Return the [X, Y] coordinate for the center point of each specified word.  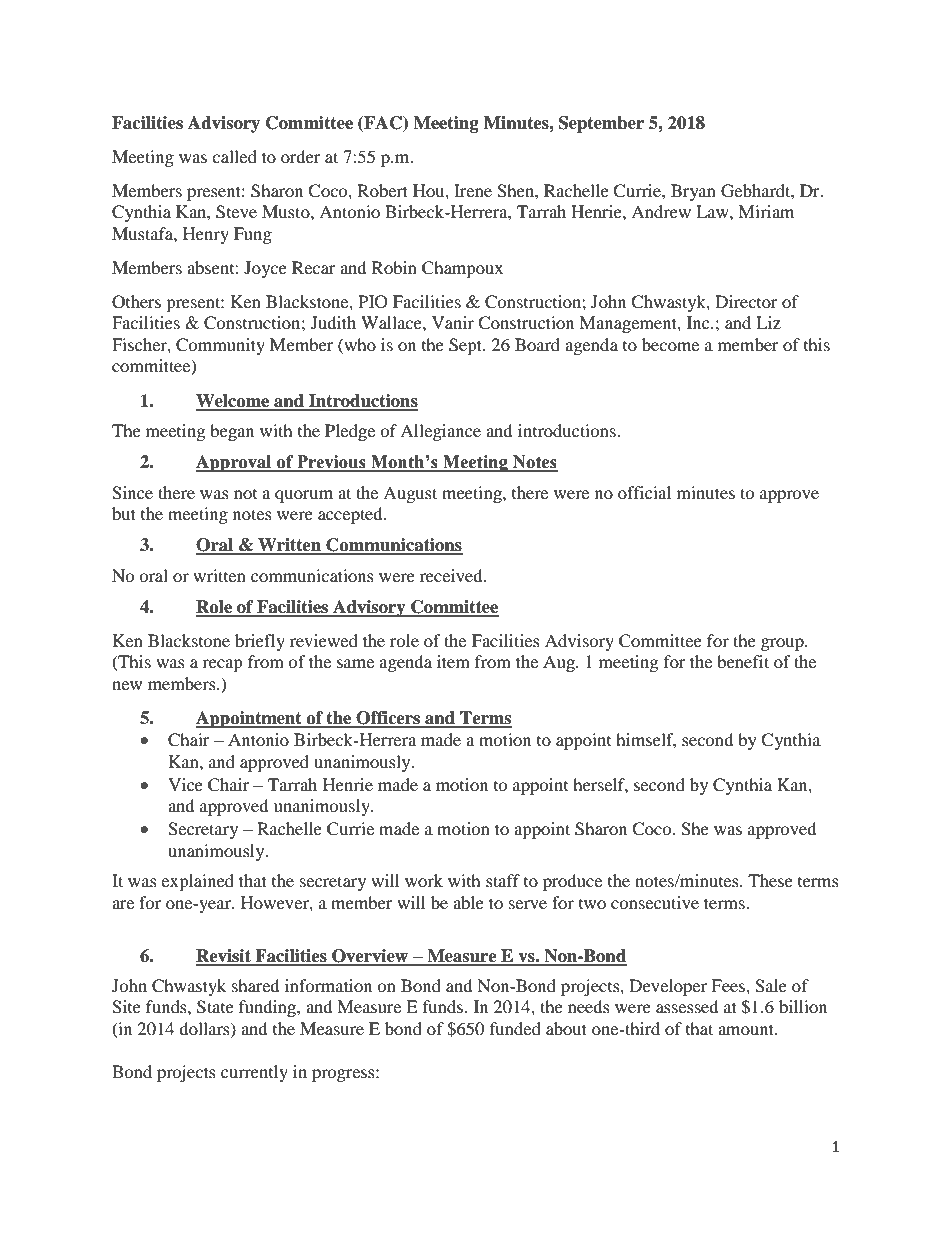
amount [747, 1029]
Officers [388, 719]
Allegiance [440, 432]
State [215, 1007]
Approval [235, 463]
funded [515, 1028]
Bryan [693, 192]
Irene [473, 190]
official [644, 492]
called [234, 156]
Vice [185, 784]
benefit [743, 661]
